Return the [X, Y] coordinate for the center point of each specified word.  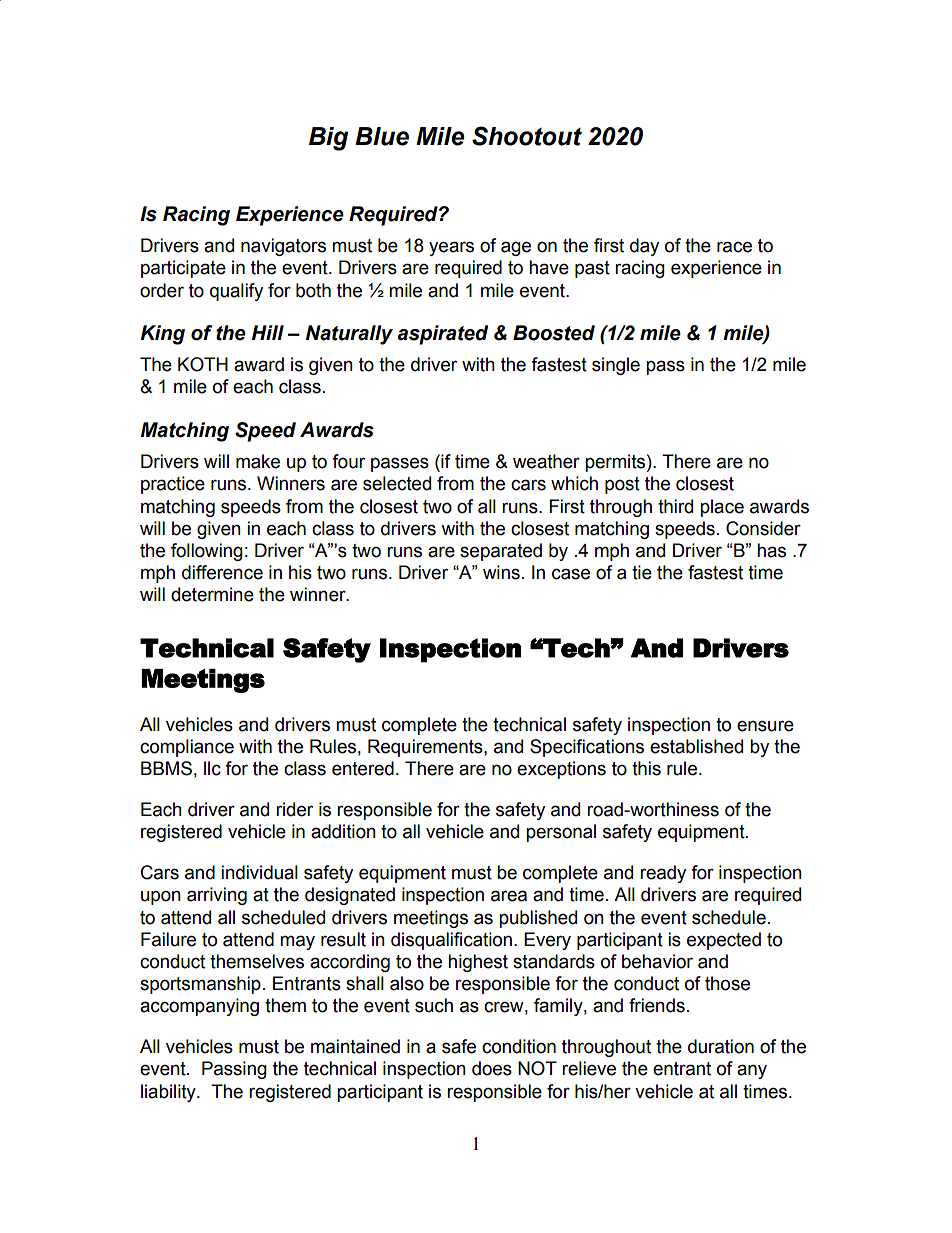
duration [721, 1046]
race [734, 247]
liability [169, 1093]
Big [328, 139]
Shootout [527, 136]
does [492, 1068]
